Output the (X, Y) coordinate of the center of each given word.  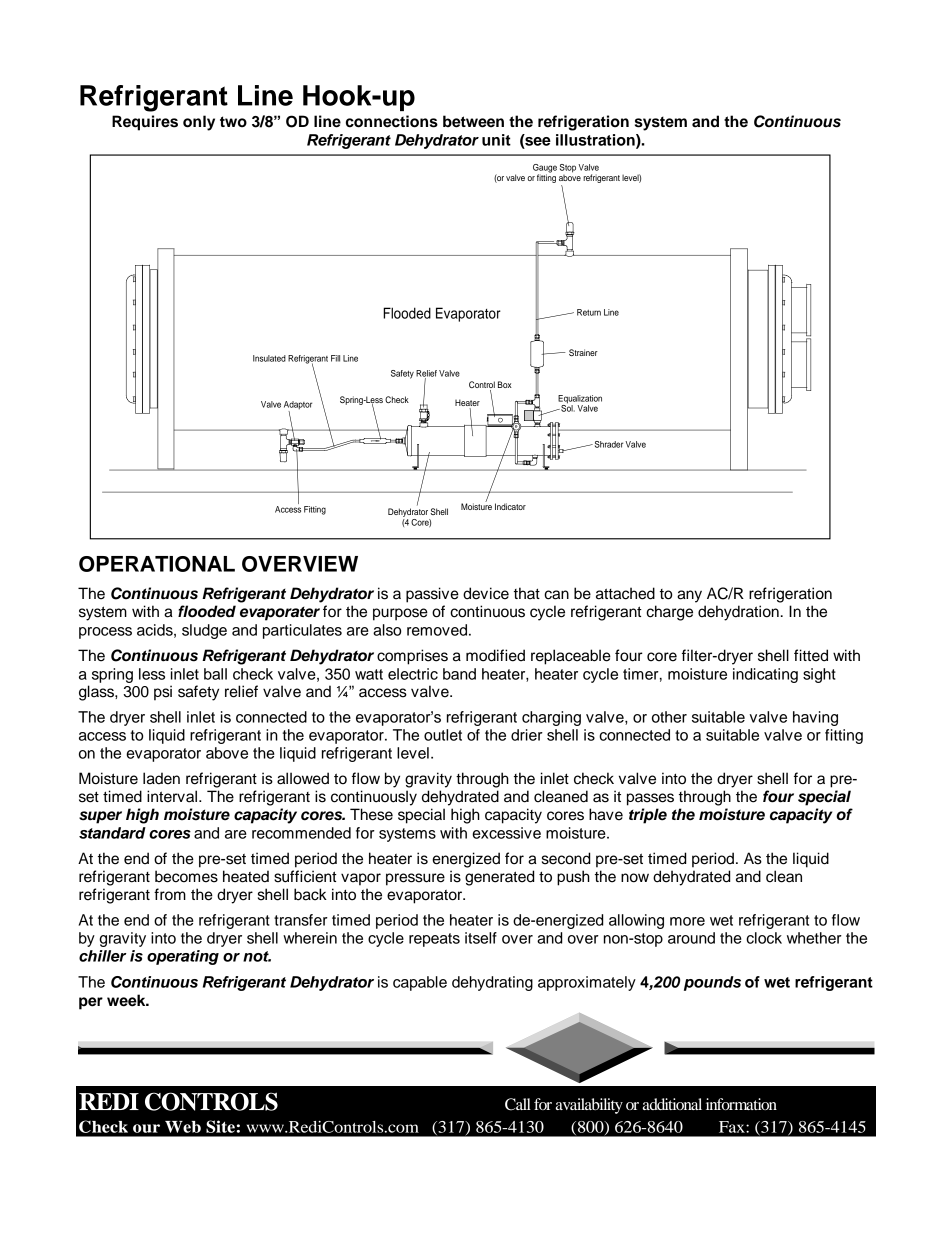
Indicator (510, 506)
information (741, 1104)
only (199, 123)
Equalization (580, 400)
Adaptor (298, 406)
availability (589, 1106)
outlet (443, 735)
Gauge (545, 169)
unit (496, 140)
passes (650, 799)
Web (183, 1127)
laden (161, 778)
